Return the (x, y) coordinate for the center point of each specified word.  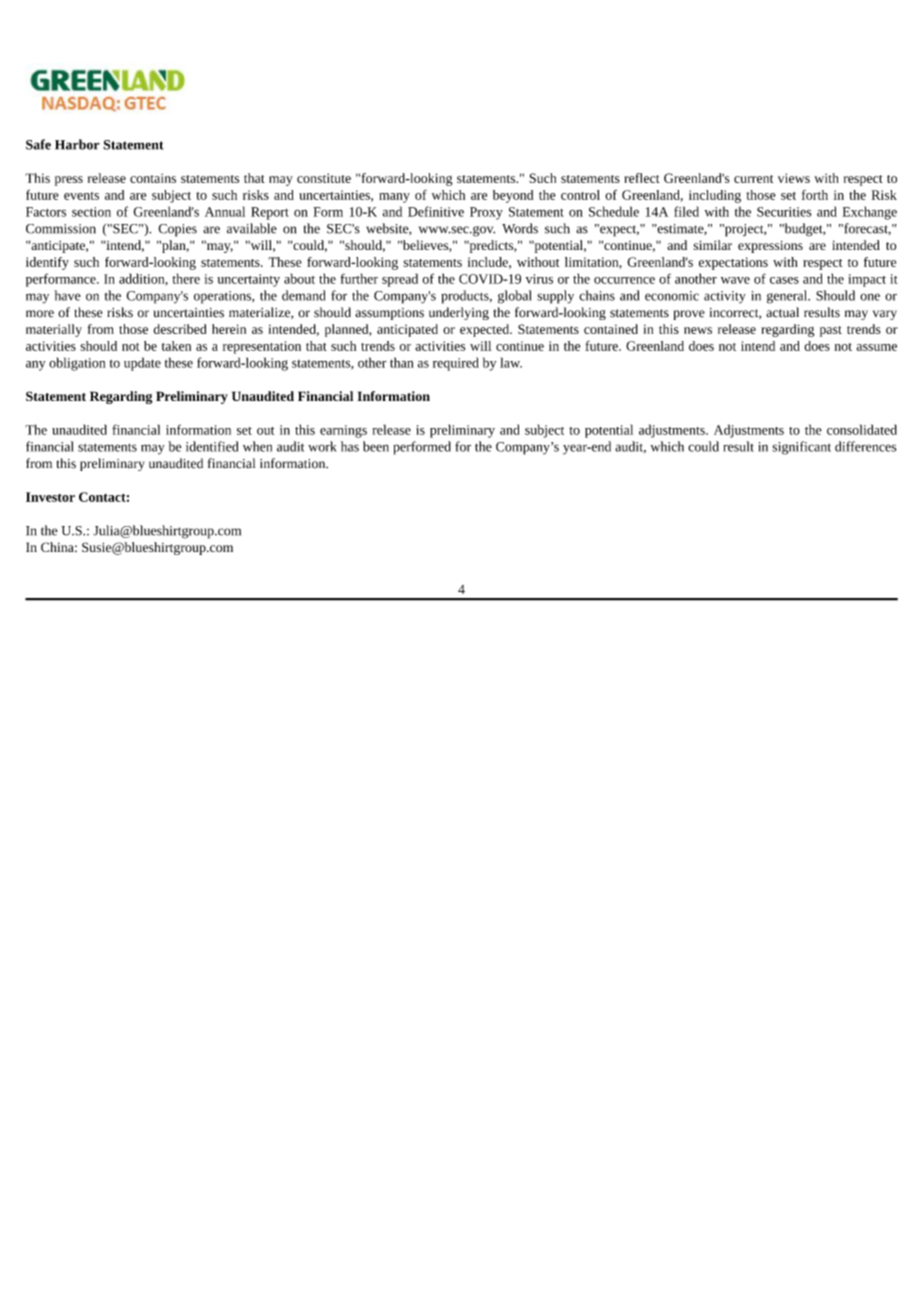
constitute (324, 178)
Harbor (77, 144)
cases (784, 280)
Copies (177, 230)
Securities (784, 212)
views (794, 178)
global (515, 297)
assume (877, 347)
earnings (343, 431)
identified (212, 446)
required (456, 364)
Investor (50, 497)
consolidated (862, 429)
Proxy (486, 213)
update (142, 364)
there (186, 278)
